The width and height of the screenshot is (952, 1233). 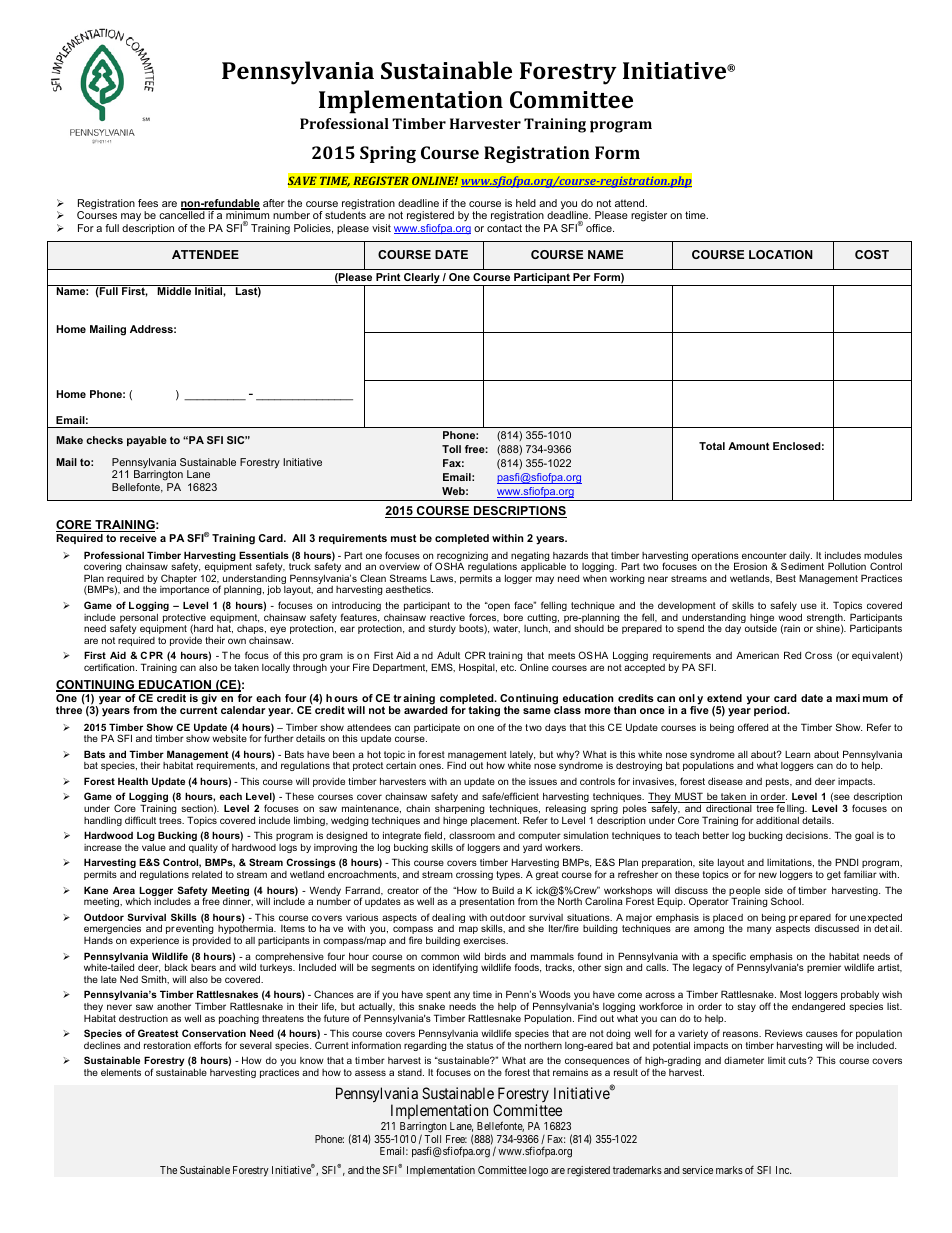 I want to click on contact, so click(x=504, y=228).
